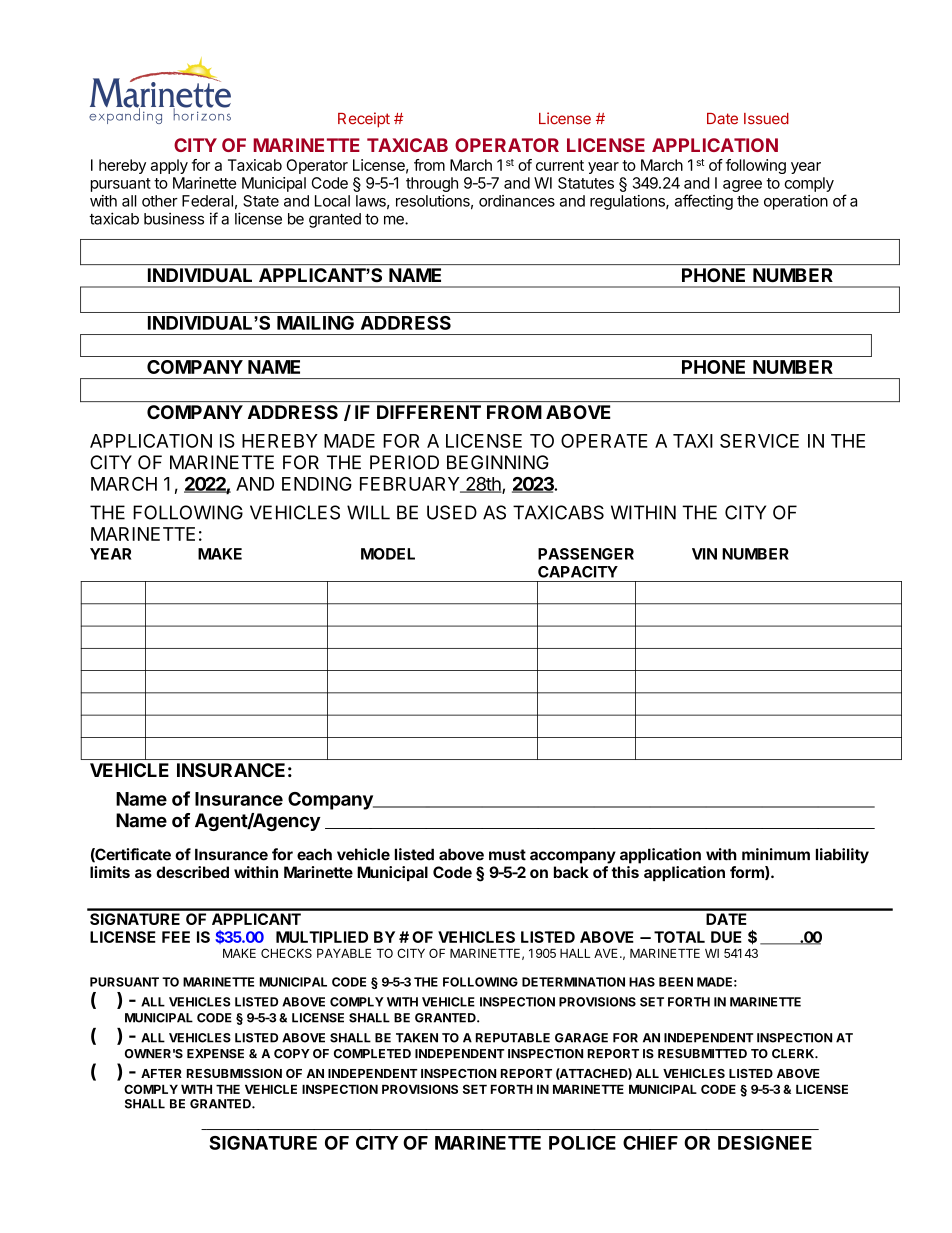 The image size is (952, 1233). What do you see at coordinates (794, 1054) in the screenshot?
I see `CLERK` at bounding box center [794, 1054].
